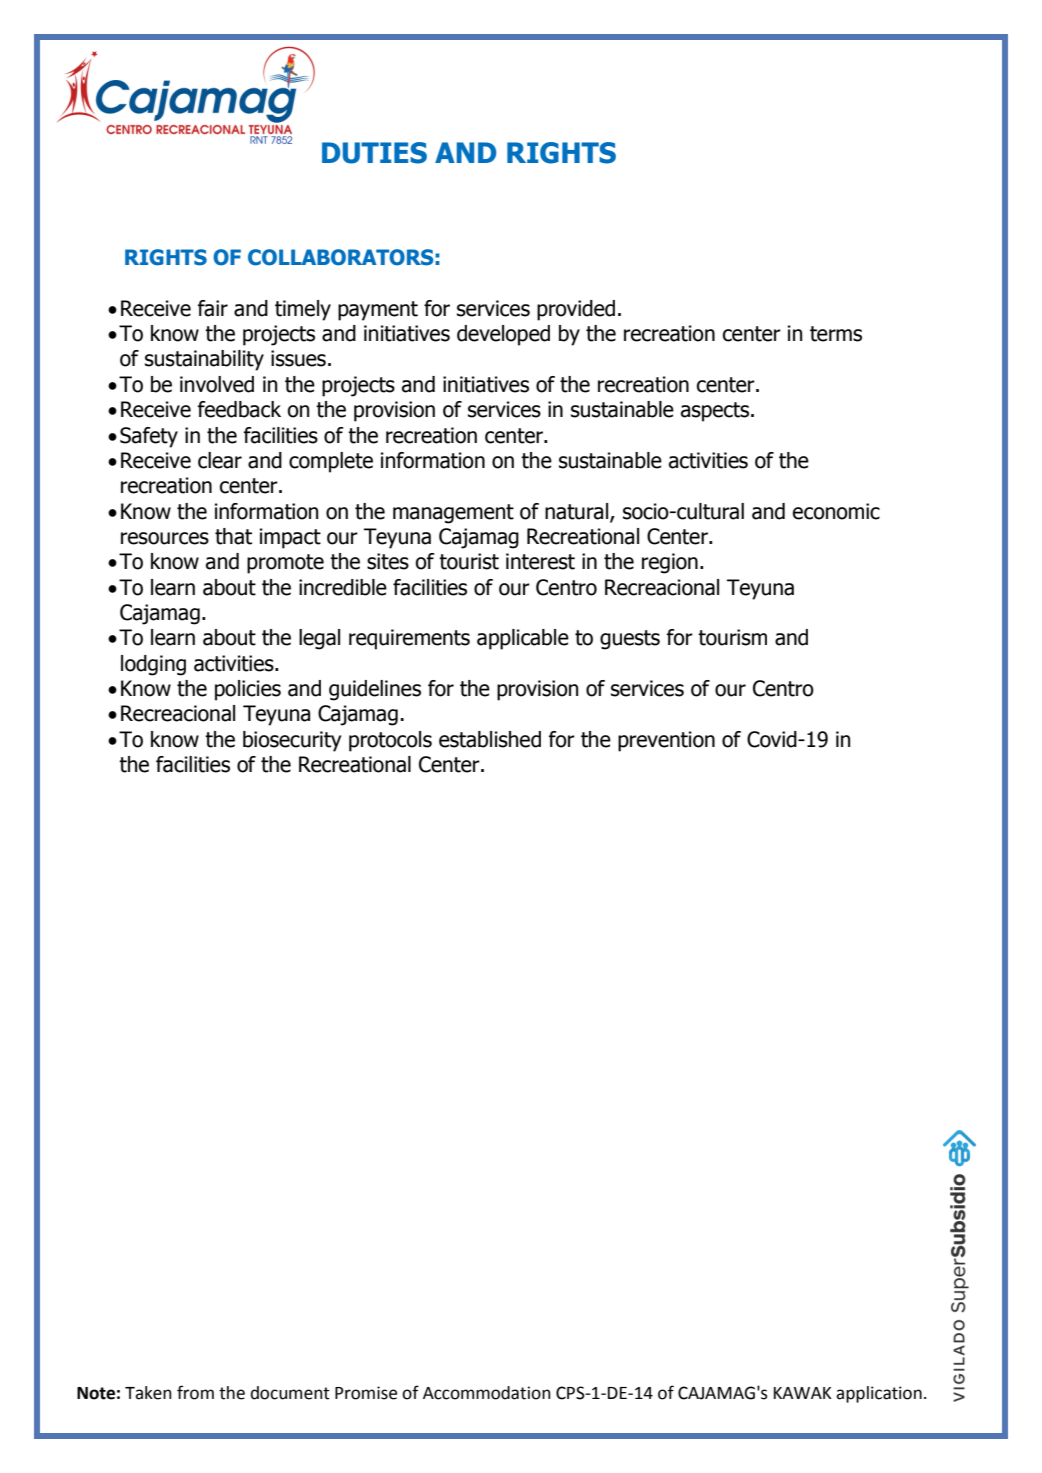  I want to click on Accommodation, so click(487, 1393).
